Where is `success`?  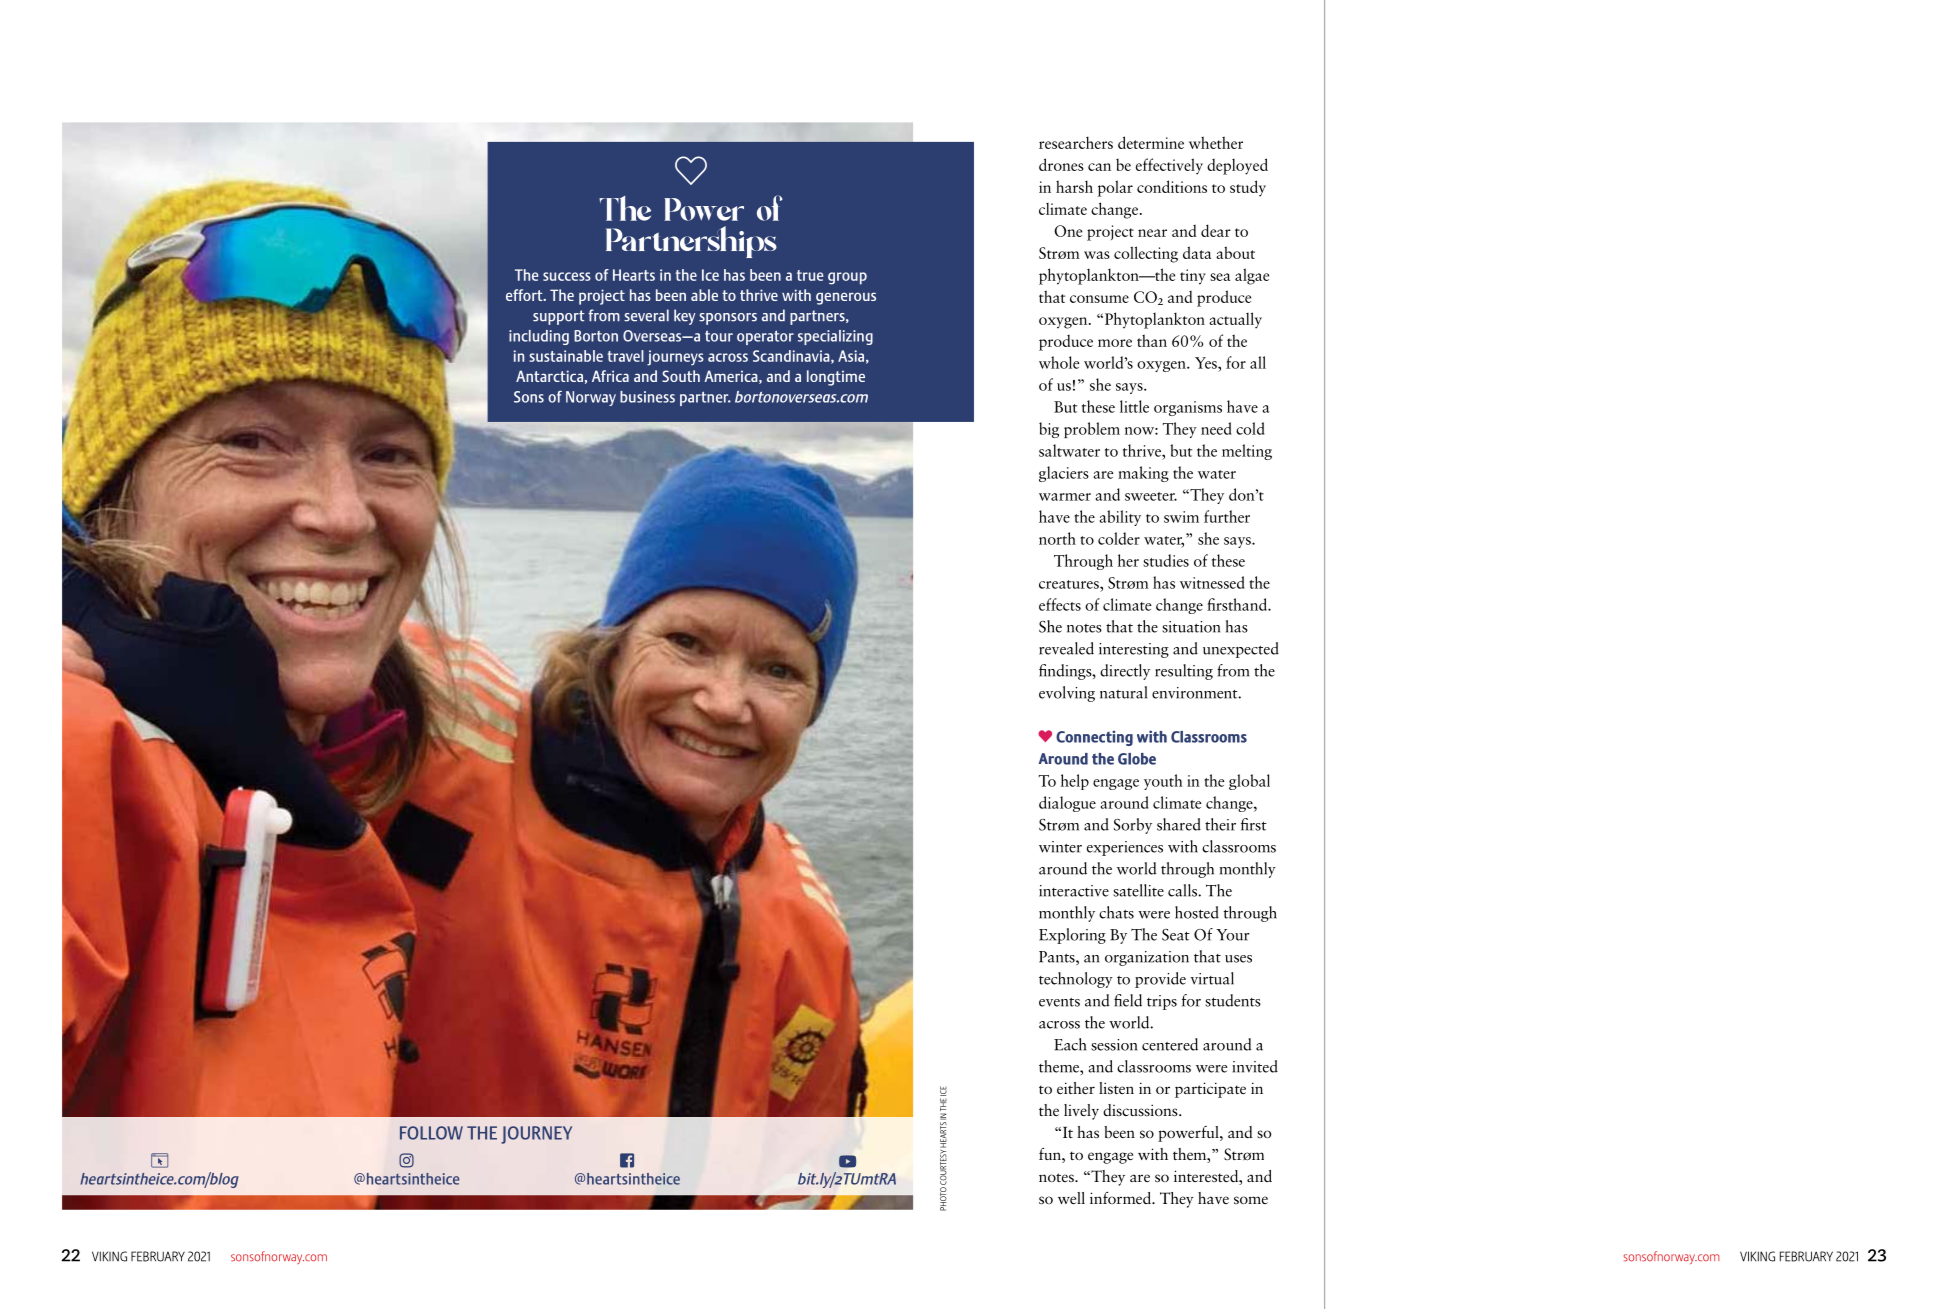 success is located at coordinates (567, 276).
